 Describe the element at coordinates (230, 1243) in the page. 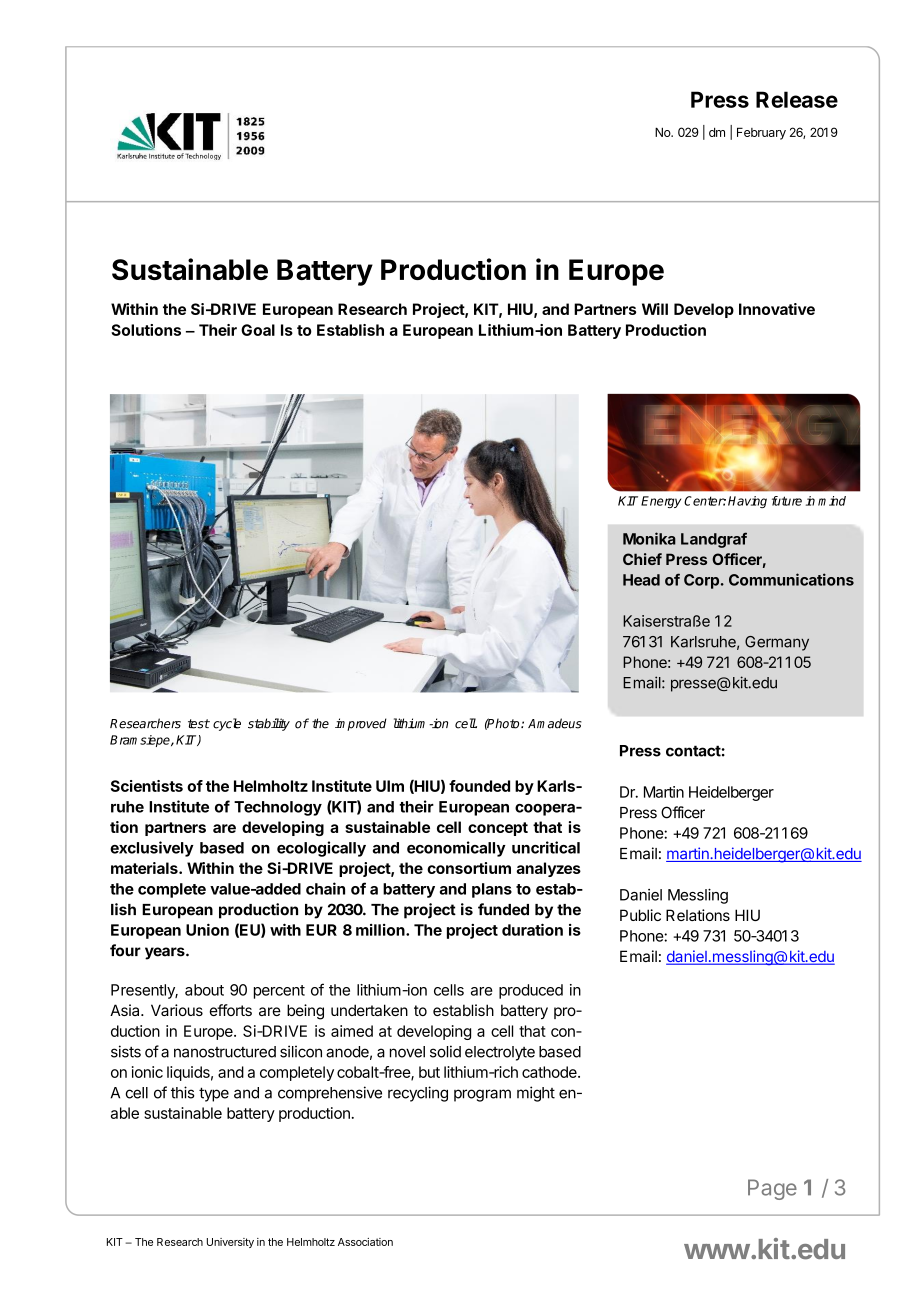

I see `University` at that location.
